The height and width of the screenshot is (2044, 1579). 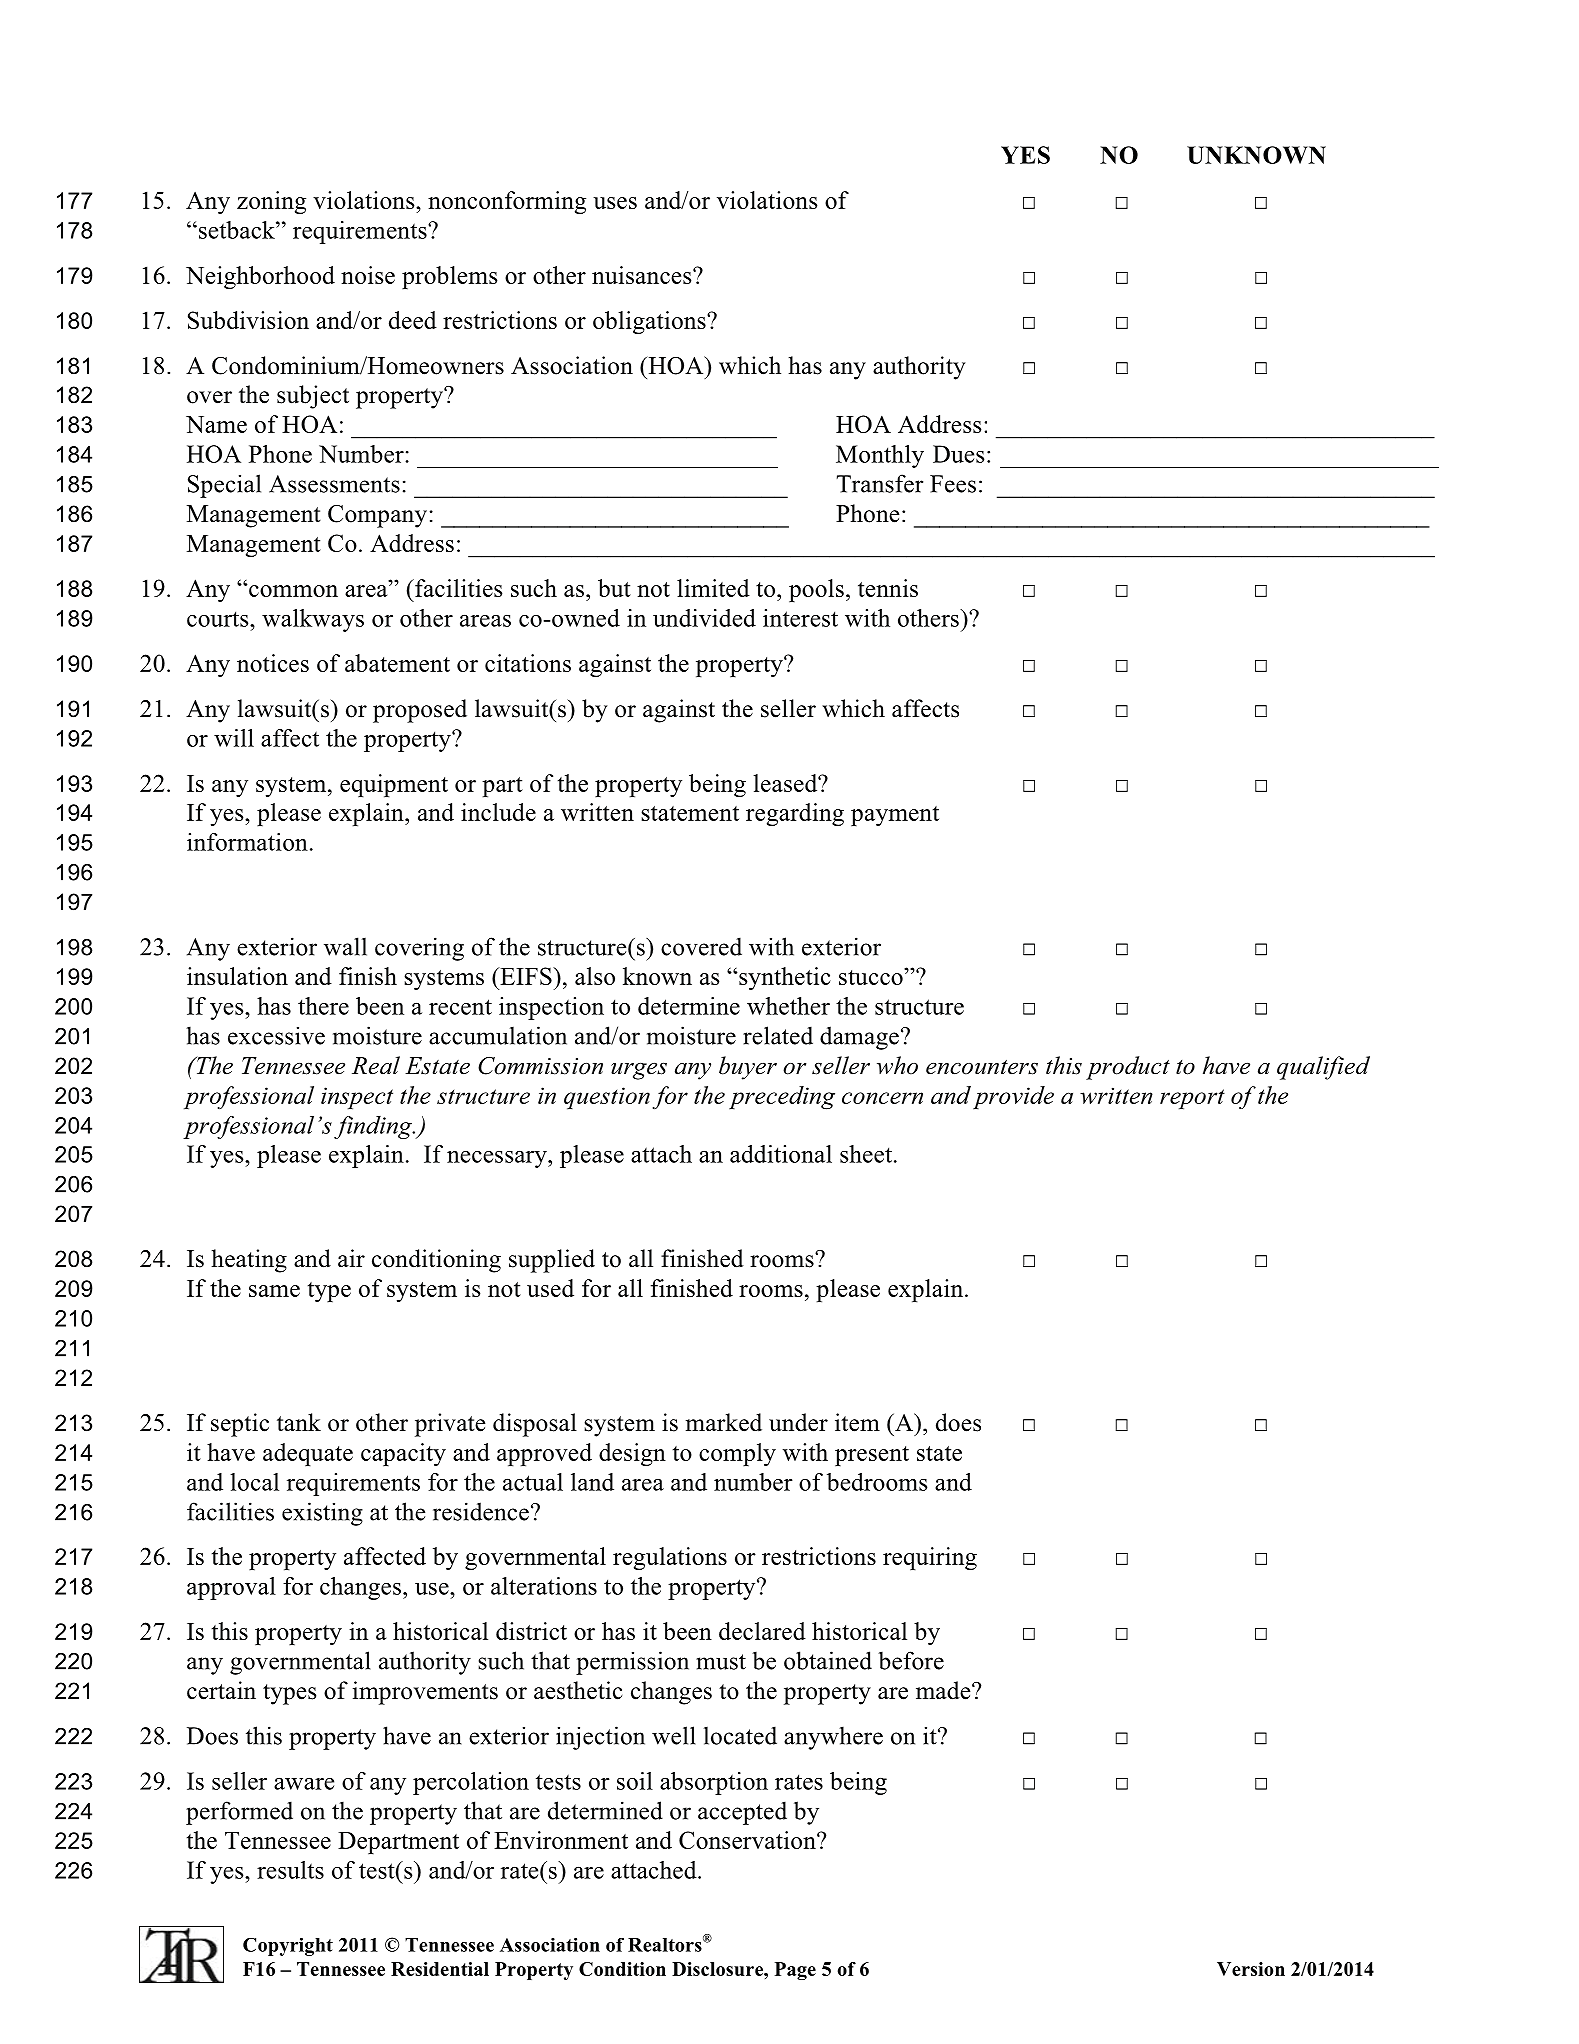 What do you see at coordinates (782, 1098) in the screenshot?
I see `preceding` at bounding box center [782, 1098].
